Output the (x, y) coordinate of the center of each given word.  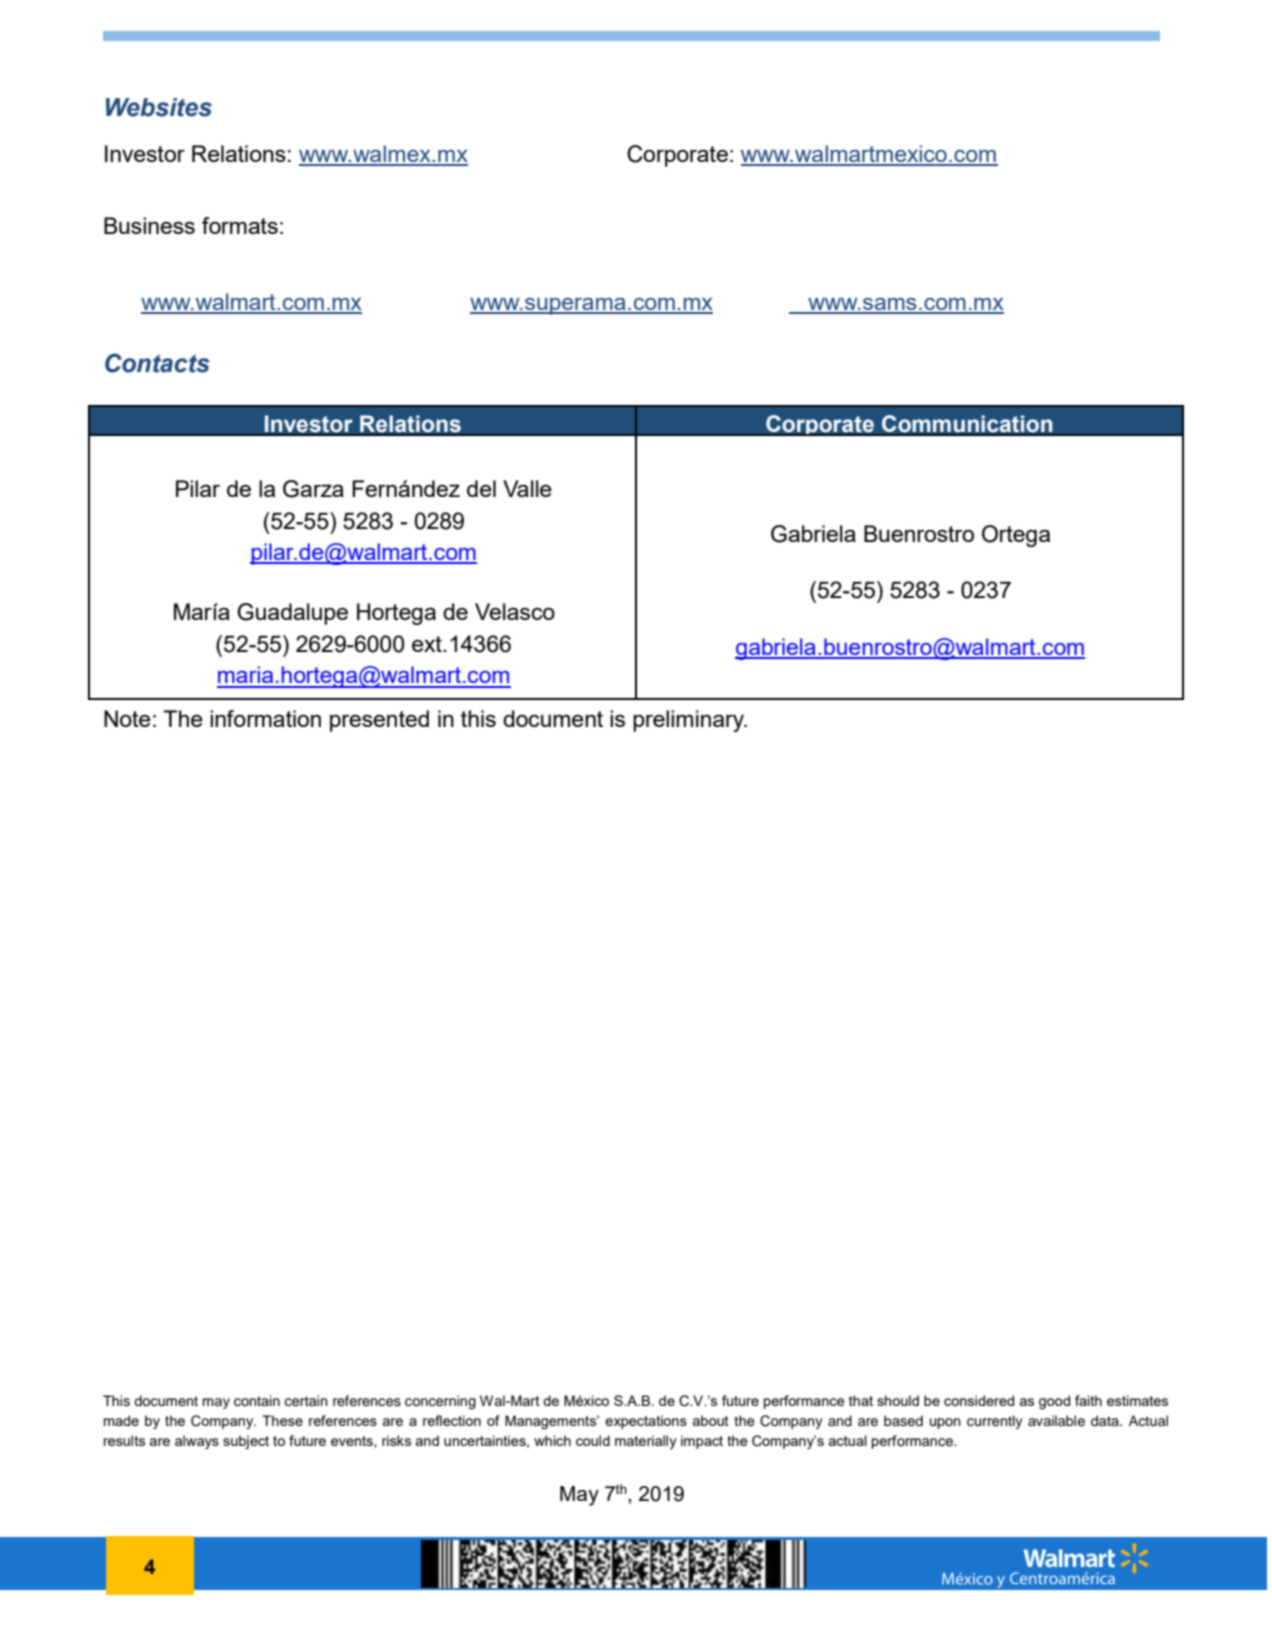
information (265, 718)
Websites (159, 107)
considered (979, 1400)
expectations (646, 1422)
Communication (967, 424)
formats (240, 225)
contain (257, 1401)
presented (379, 721)
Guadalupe (292, 614)
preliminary (690, 721)
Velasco (515, 611)
